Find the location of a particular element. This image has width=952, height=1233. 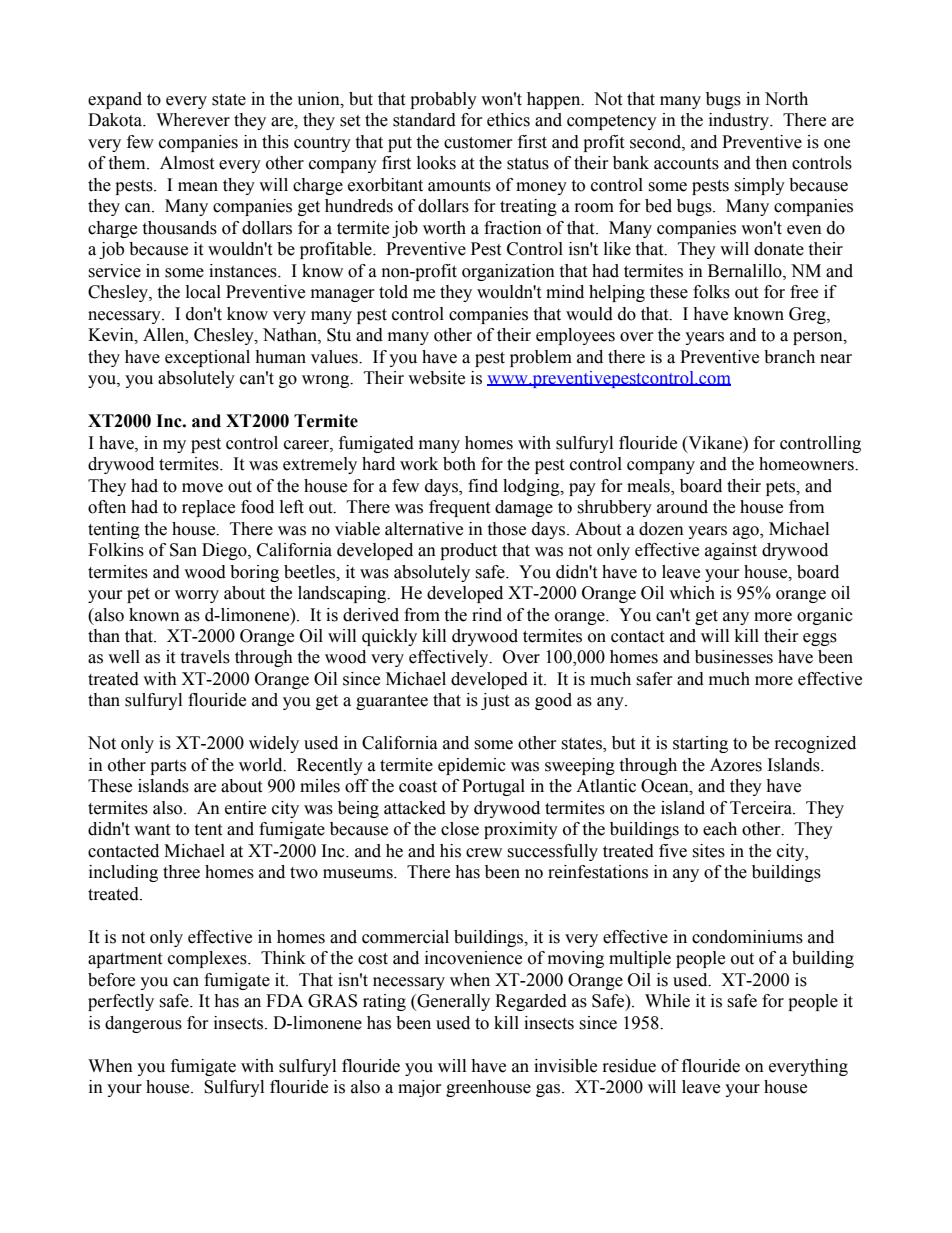

branch is located at coordinates (789, 357).
